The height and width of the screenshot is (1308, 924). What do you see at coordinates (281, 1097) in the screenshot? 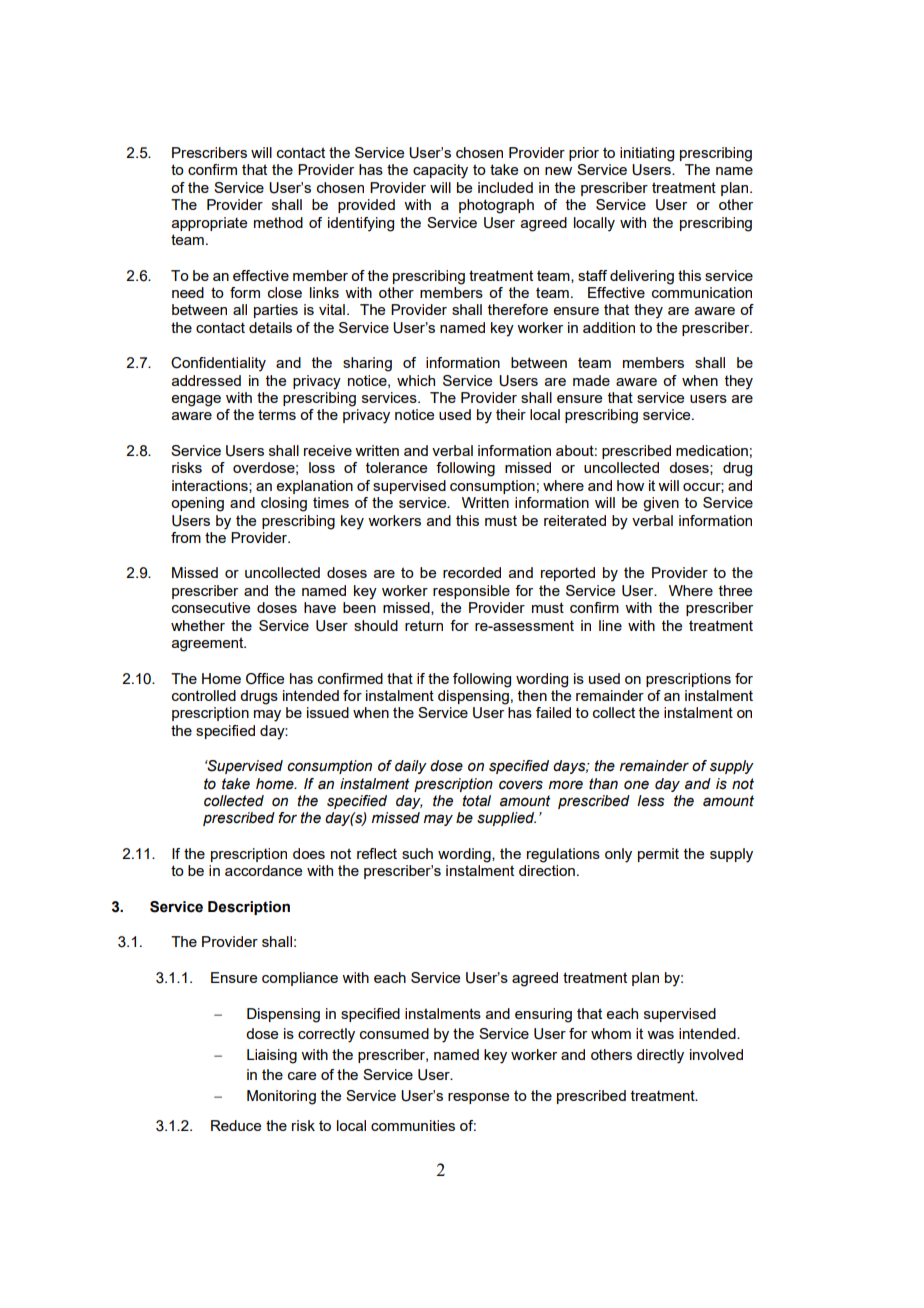
I see `Monitoring` at bounding box center [281, 1097].
